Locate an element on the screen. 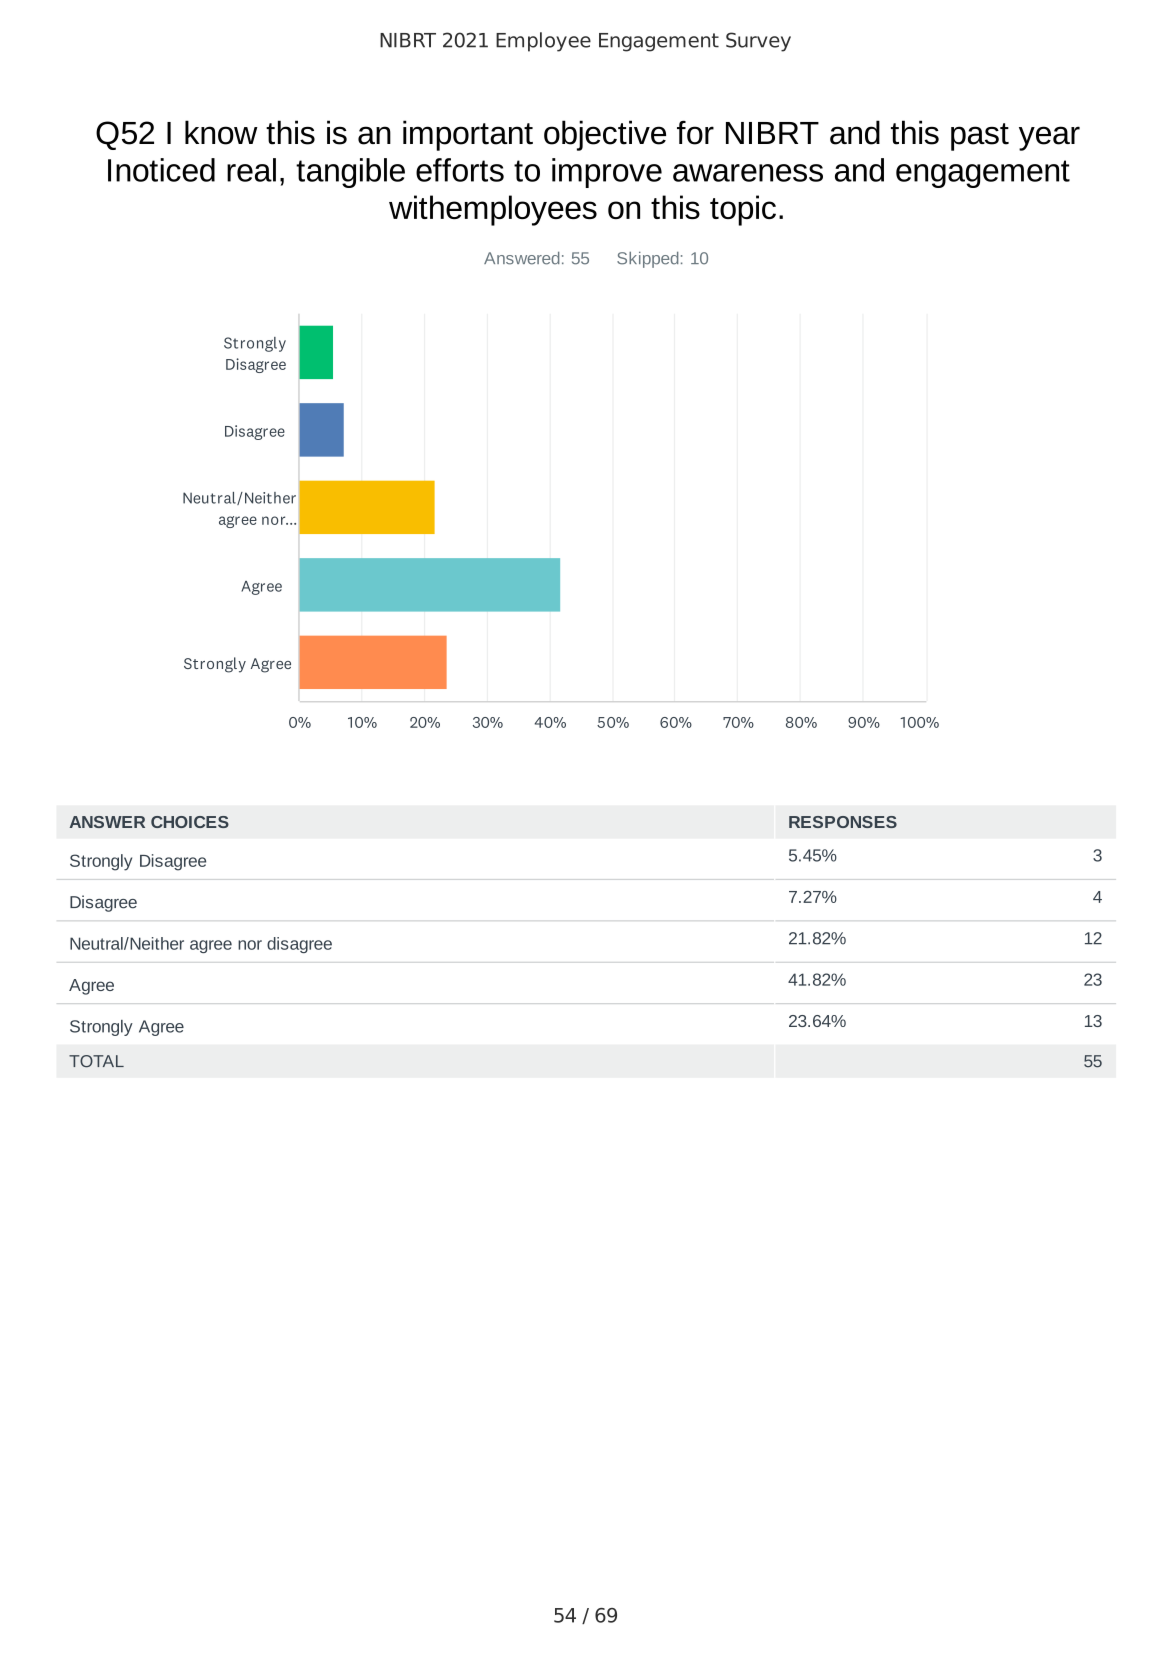 The width and height of the screenshot is (1170, 1655). year is located at coordinates (1049, 138).
